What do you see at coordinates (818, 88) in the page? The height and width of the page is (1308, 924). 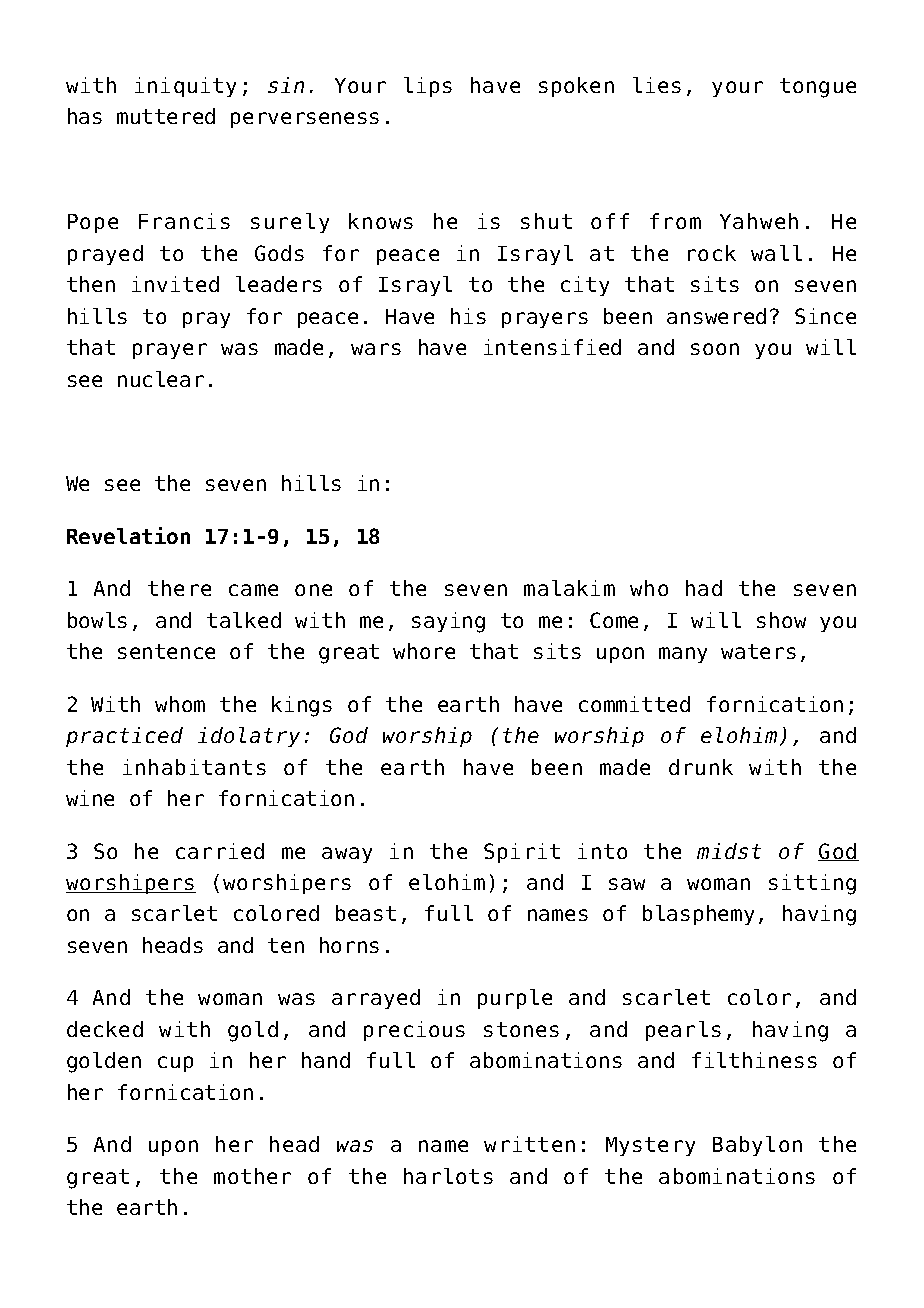 I see `tongue` at bounding box center [818, 88].
